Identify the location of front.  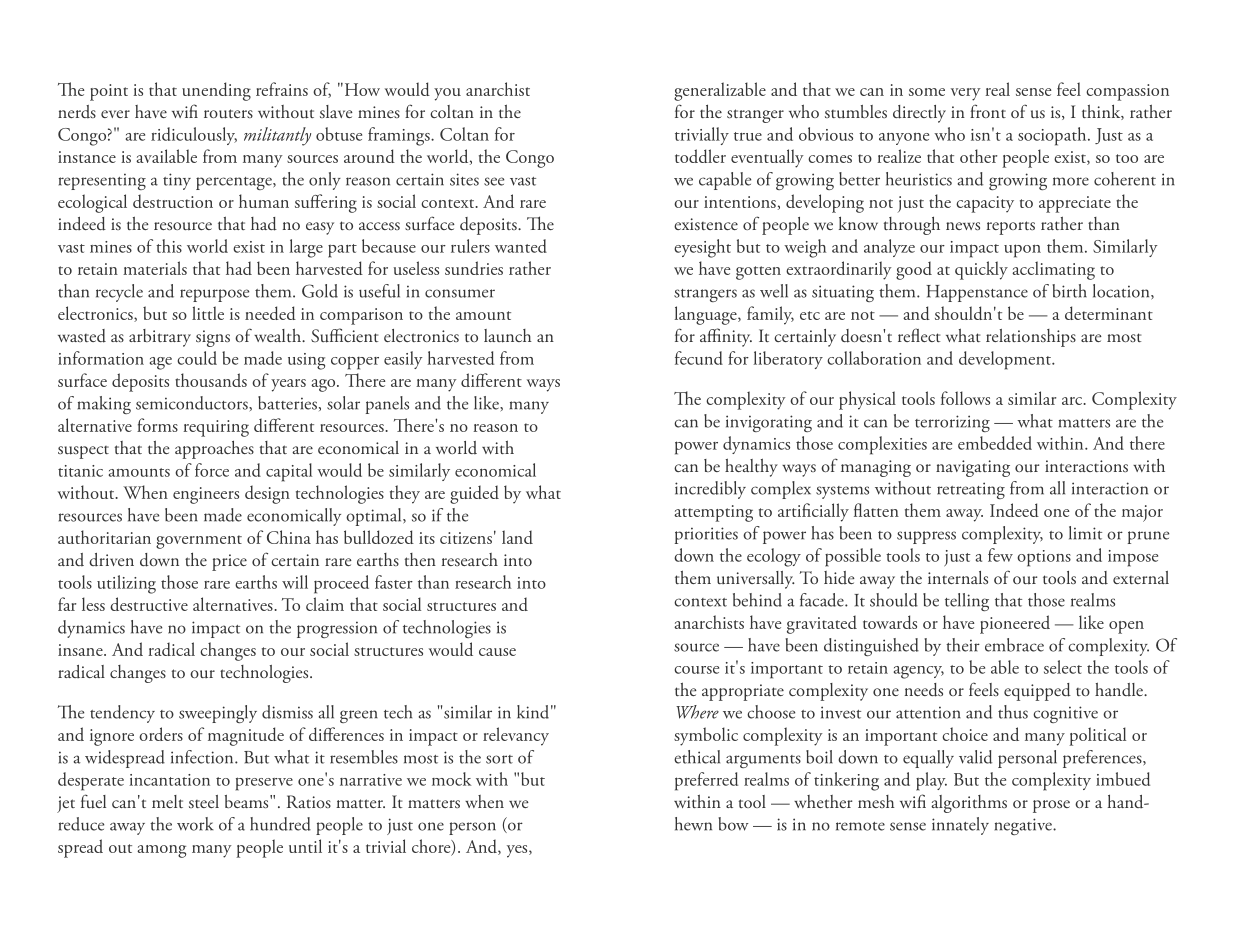
(988, 111).
